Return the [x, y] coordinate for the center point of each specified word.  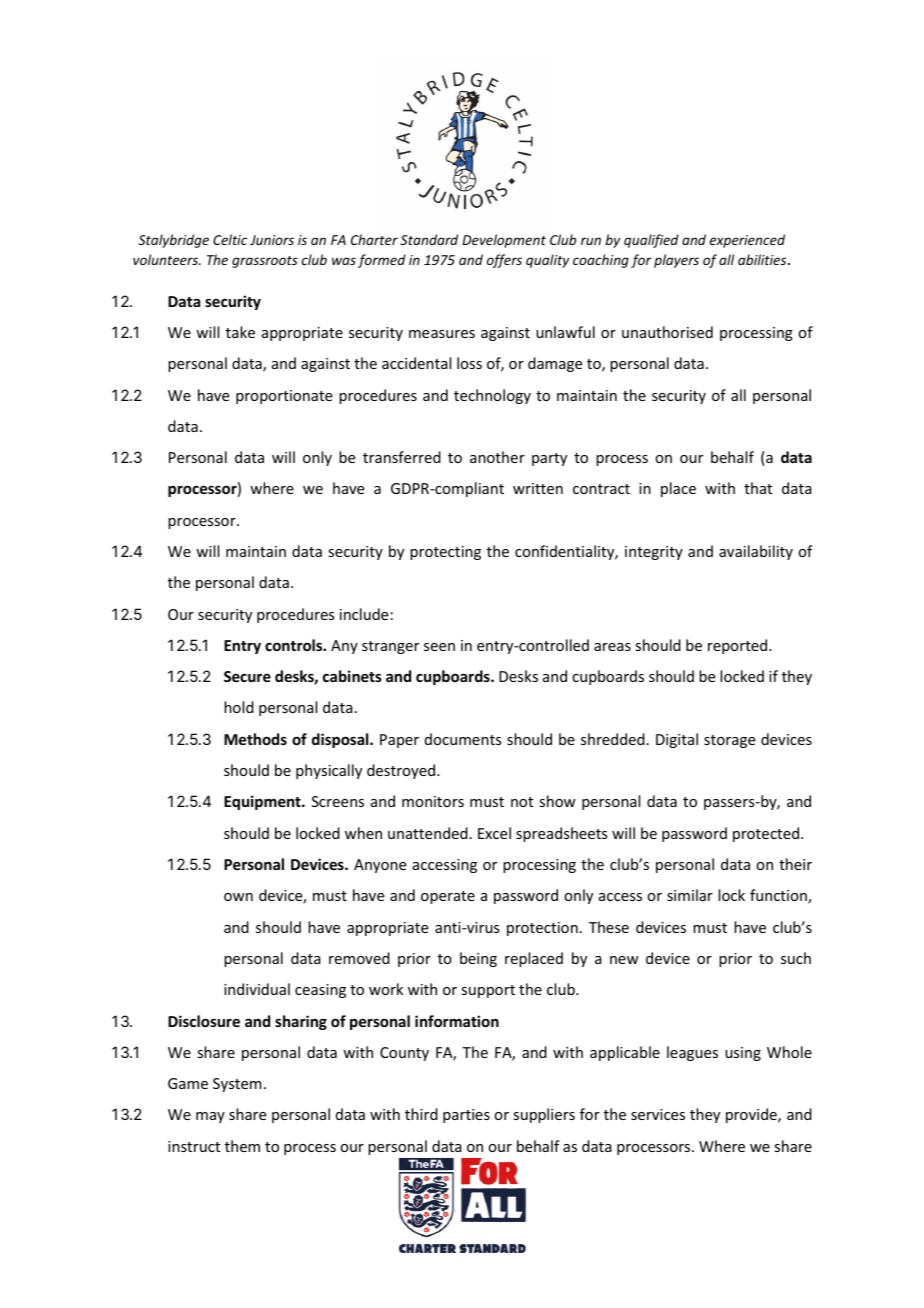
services [658, 1114]
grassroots [265, 262]
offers [504, 261]
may [210, 1117]
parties [466, 1116]
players [676, 261]
